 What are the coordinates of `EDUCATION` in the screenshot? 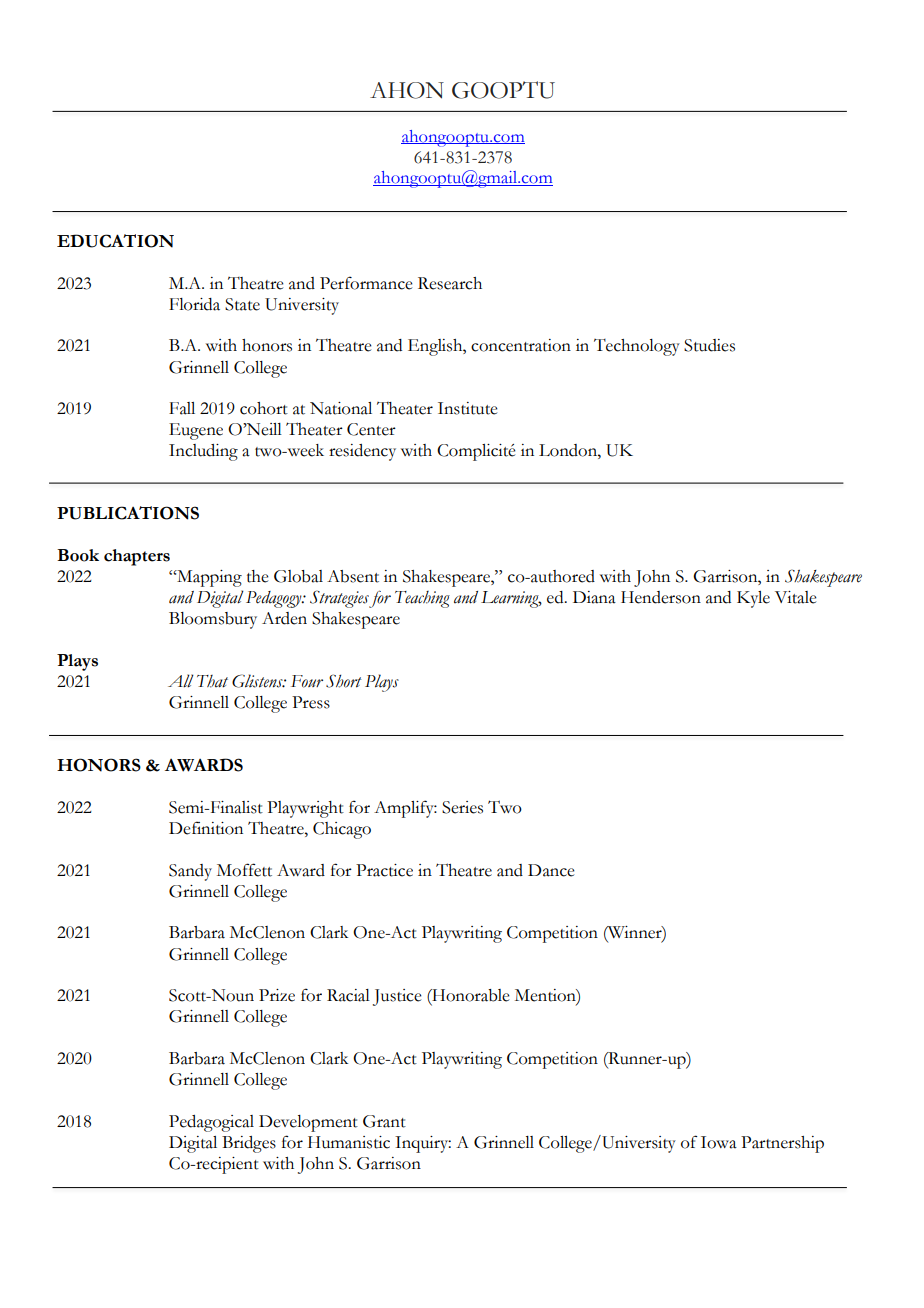 It's located at (115, 241).
